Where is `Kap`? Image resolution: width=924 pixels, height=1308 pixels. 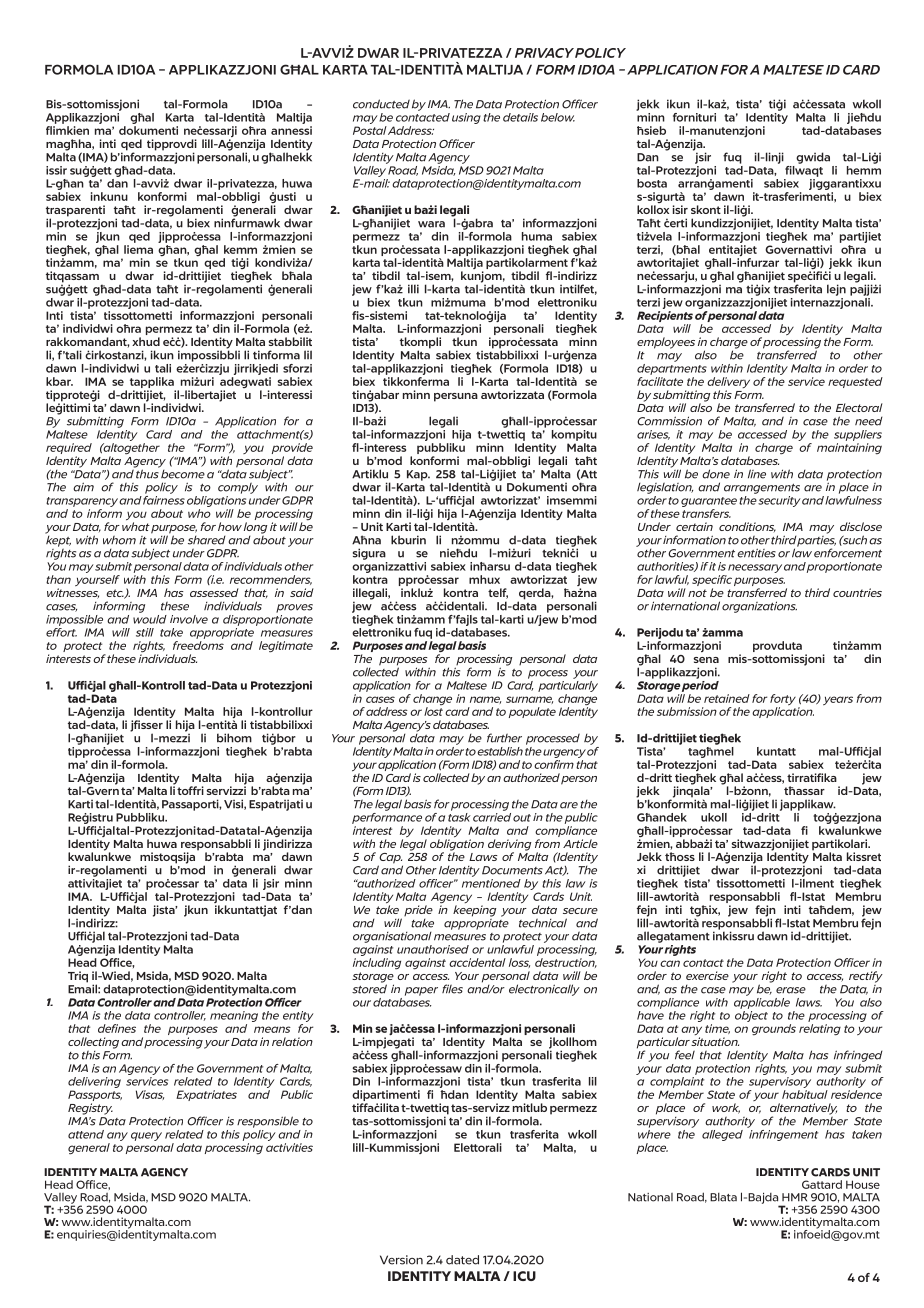 Kap is located at coordinates (418, 475).
